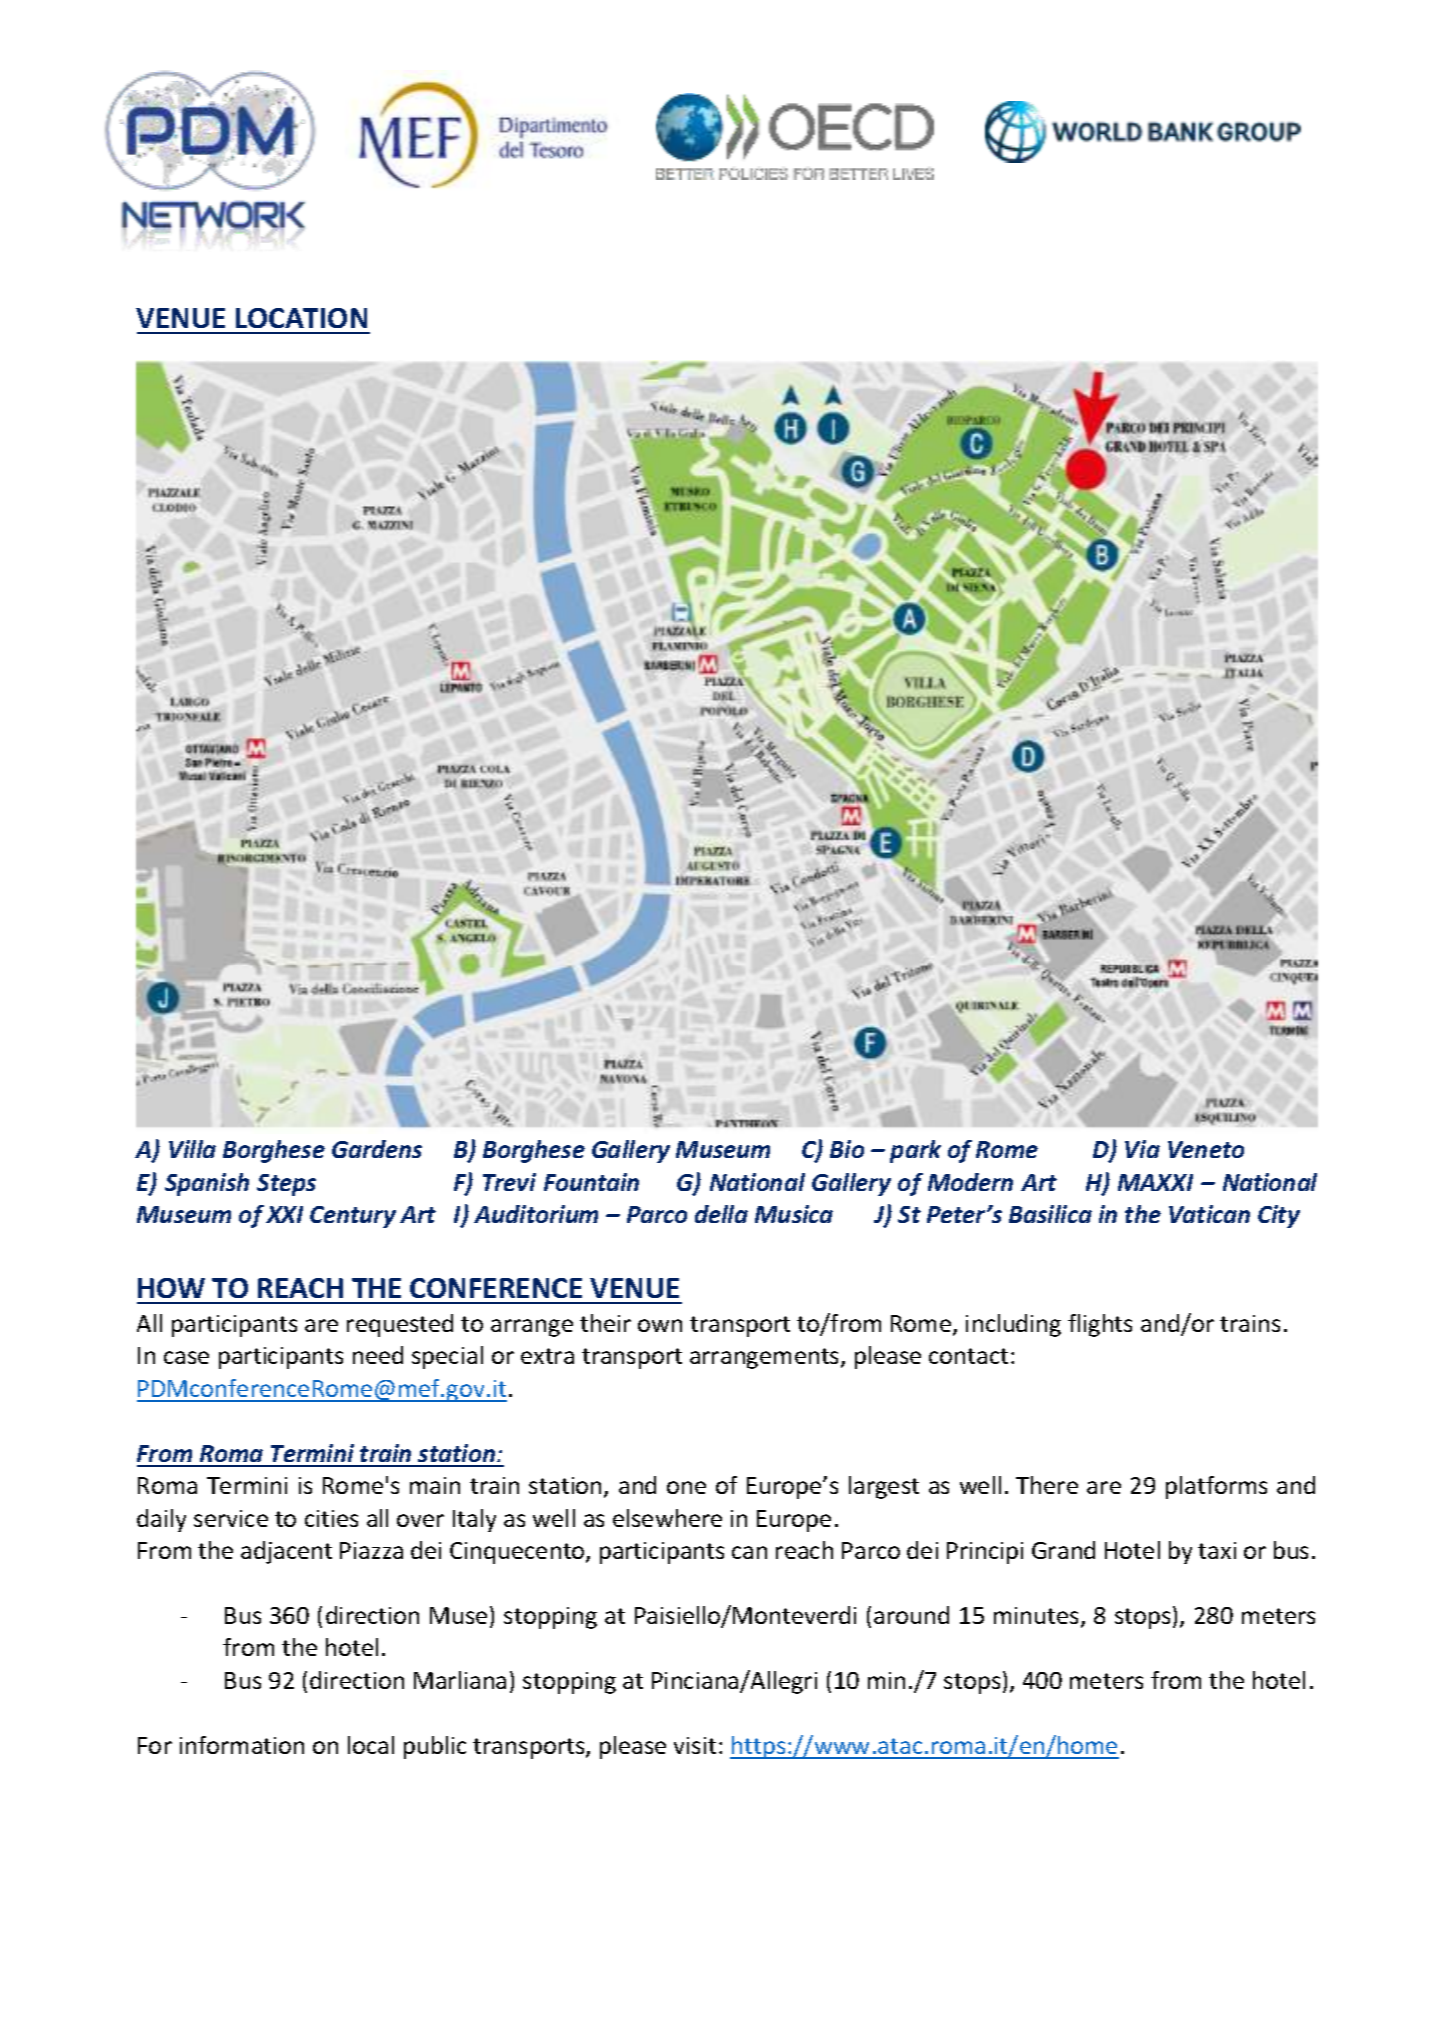  Describe the element at coordinates (1142, 1149) in the screenshot. I see `Via` at that location.
